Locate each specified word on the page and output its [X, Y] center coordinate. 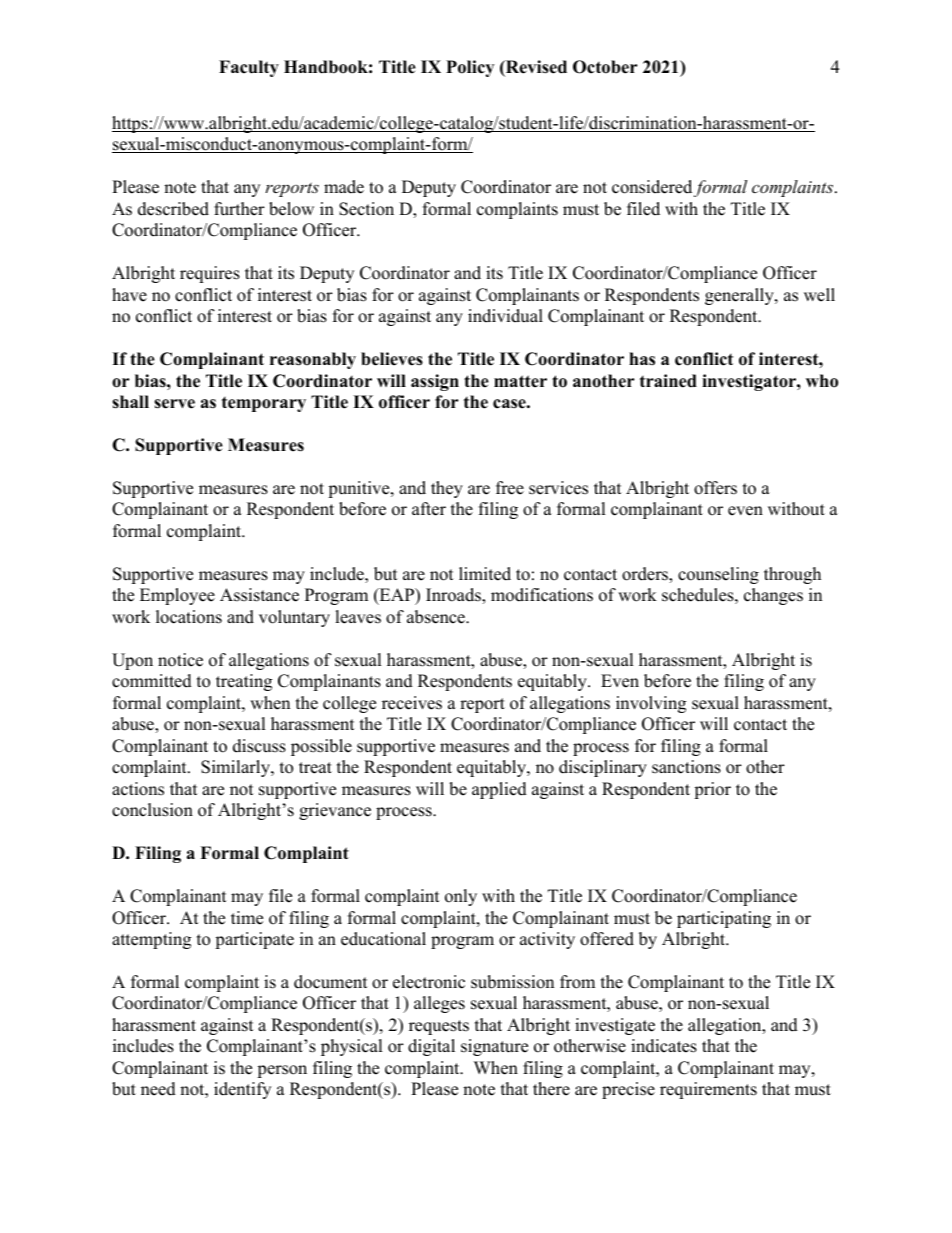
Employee [177, 596]
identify [242, 1090]
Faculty [249, 68]
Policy [470, 68]
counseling [718, 575]
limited [485, 574]
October [605, 67]
